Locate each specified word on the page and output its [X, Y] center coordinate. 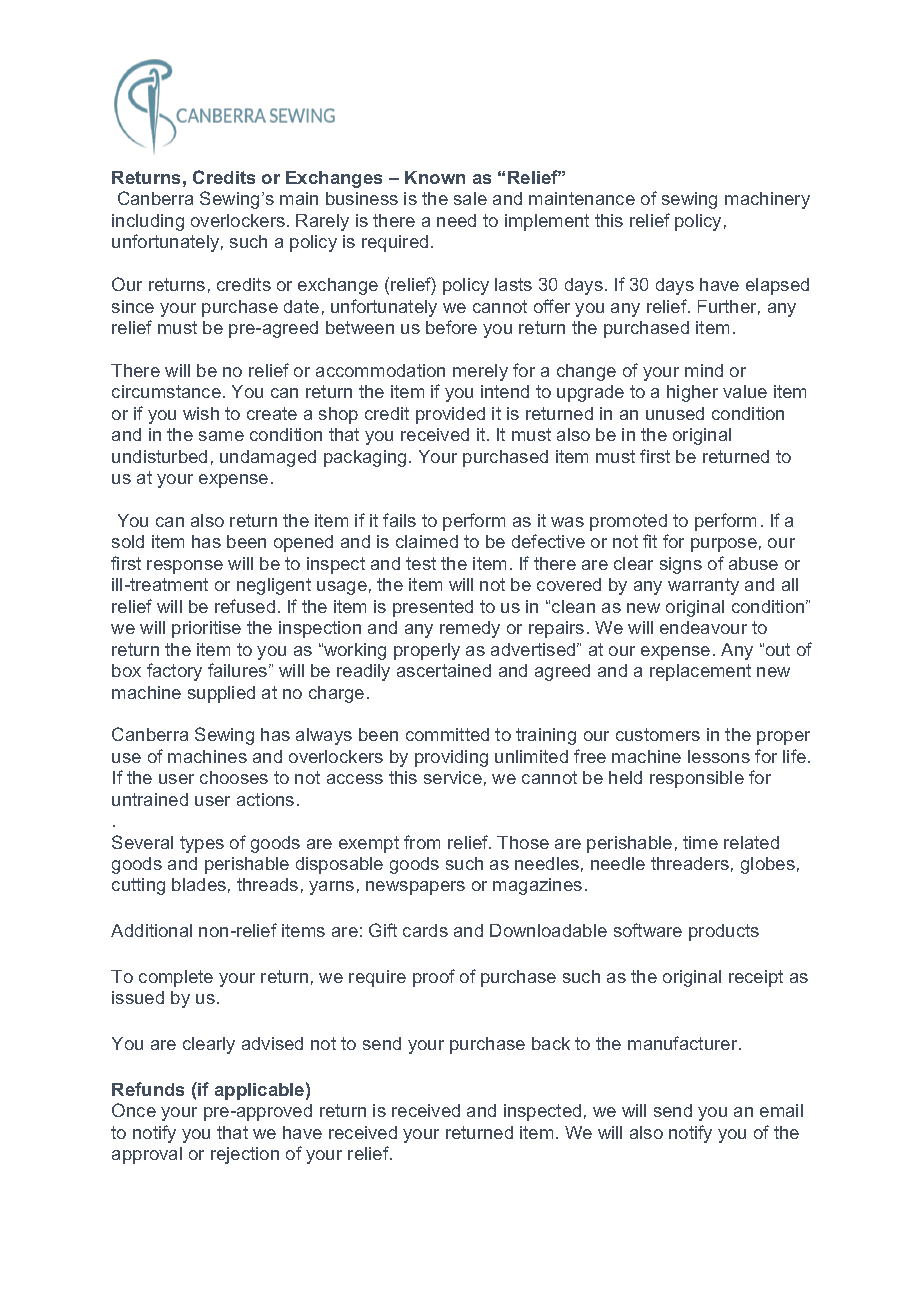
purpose [724, 545]
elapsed [777, 286]
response [185, 567]
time [700, 842]
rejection [245, 1155]
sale [470, 198]
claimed [427, 541]
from [422, 842]
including [148, 222]
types [202, 844]
